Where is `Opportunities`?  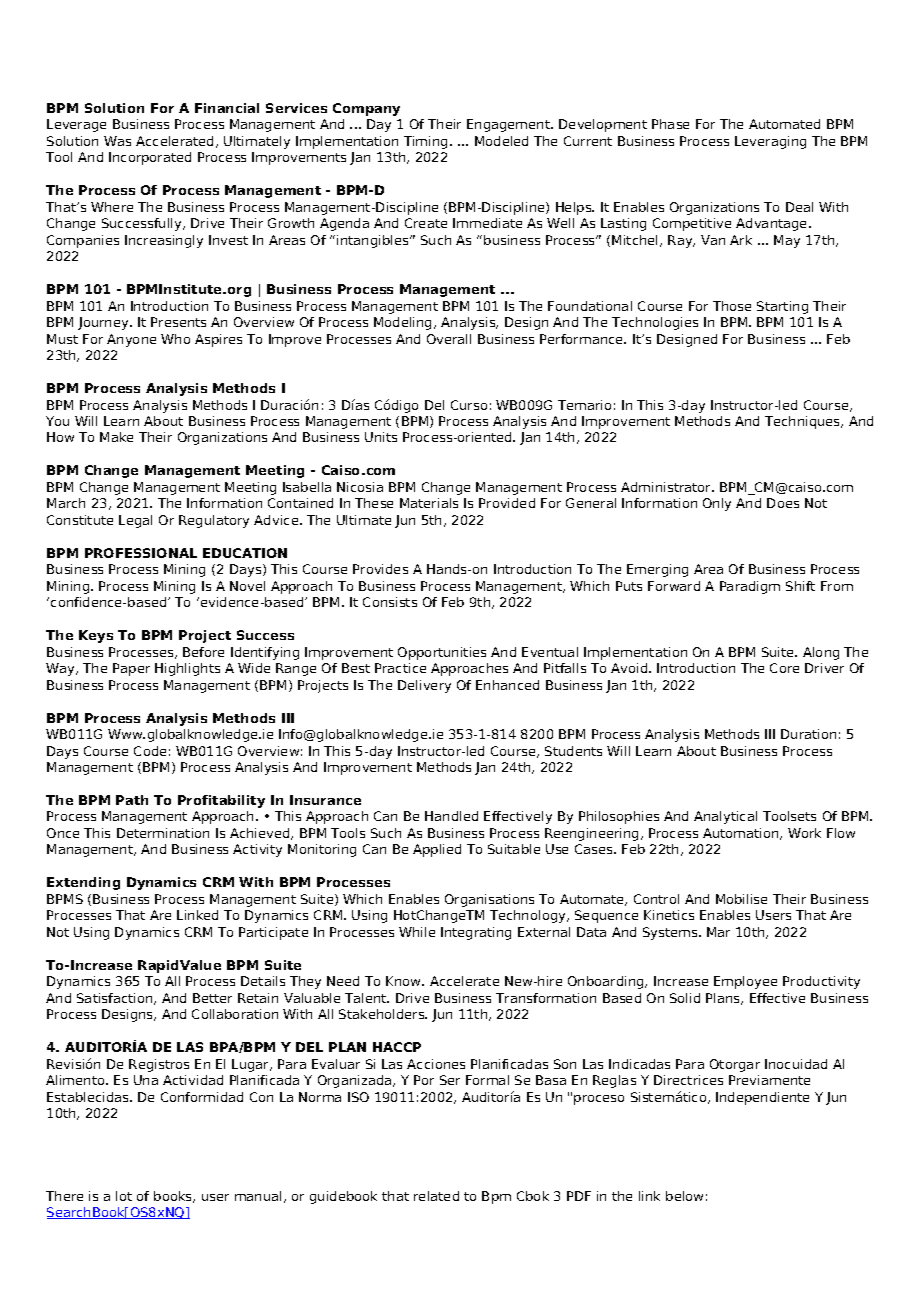
Opportunities is located at coordinates (442, 653).
